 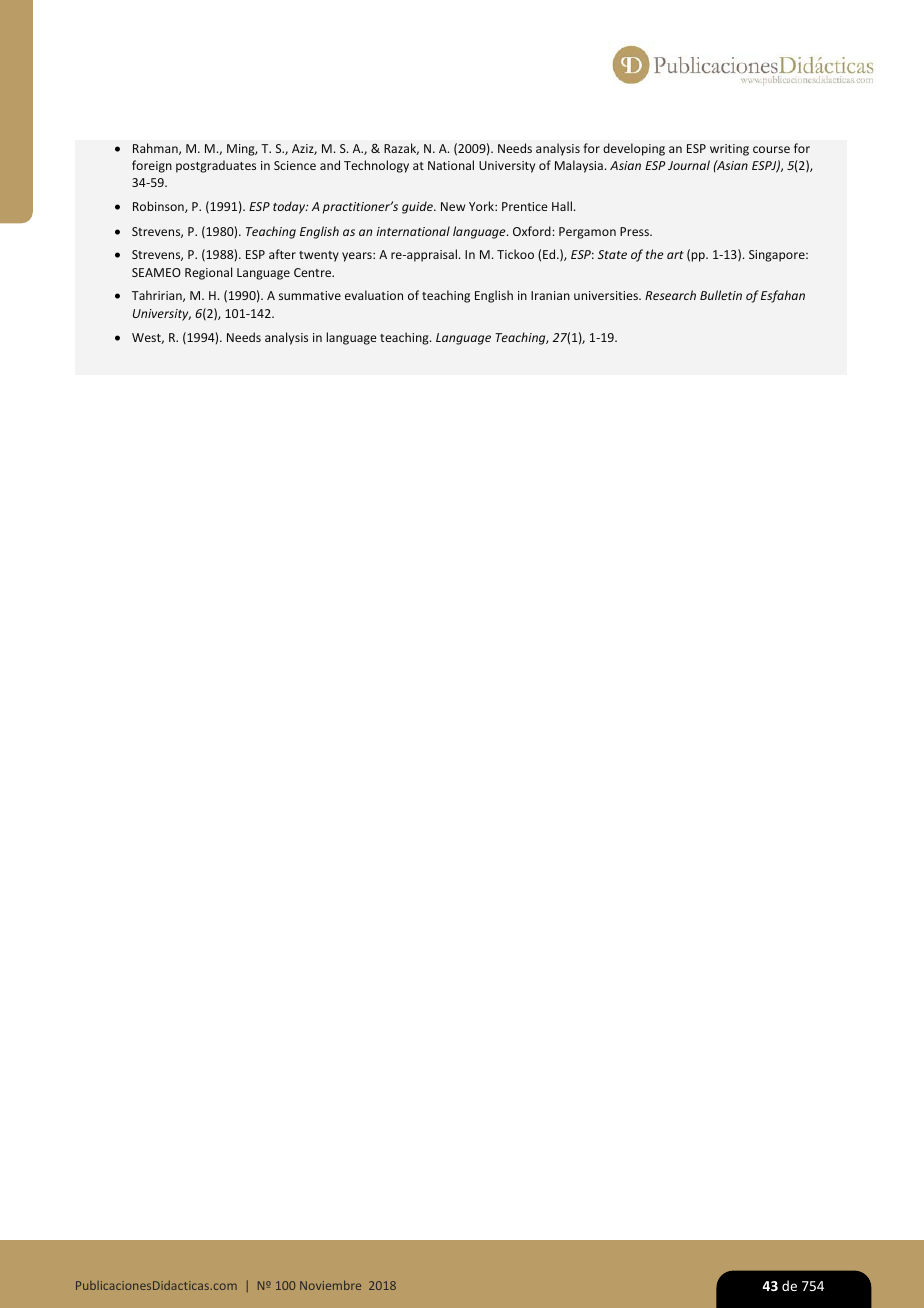 I want to click on writing, so click(x=729, y=150).
